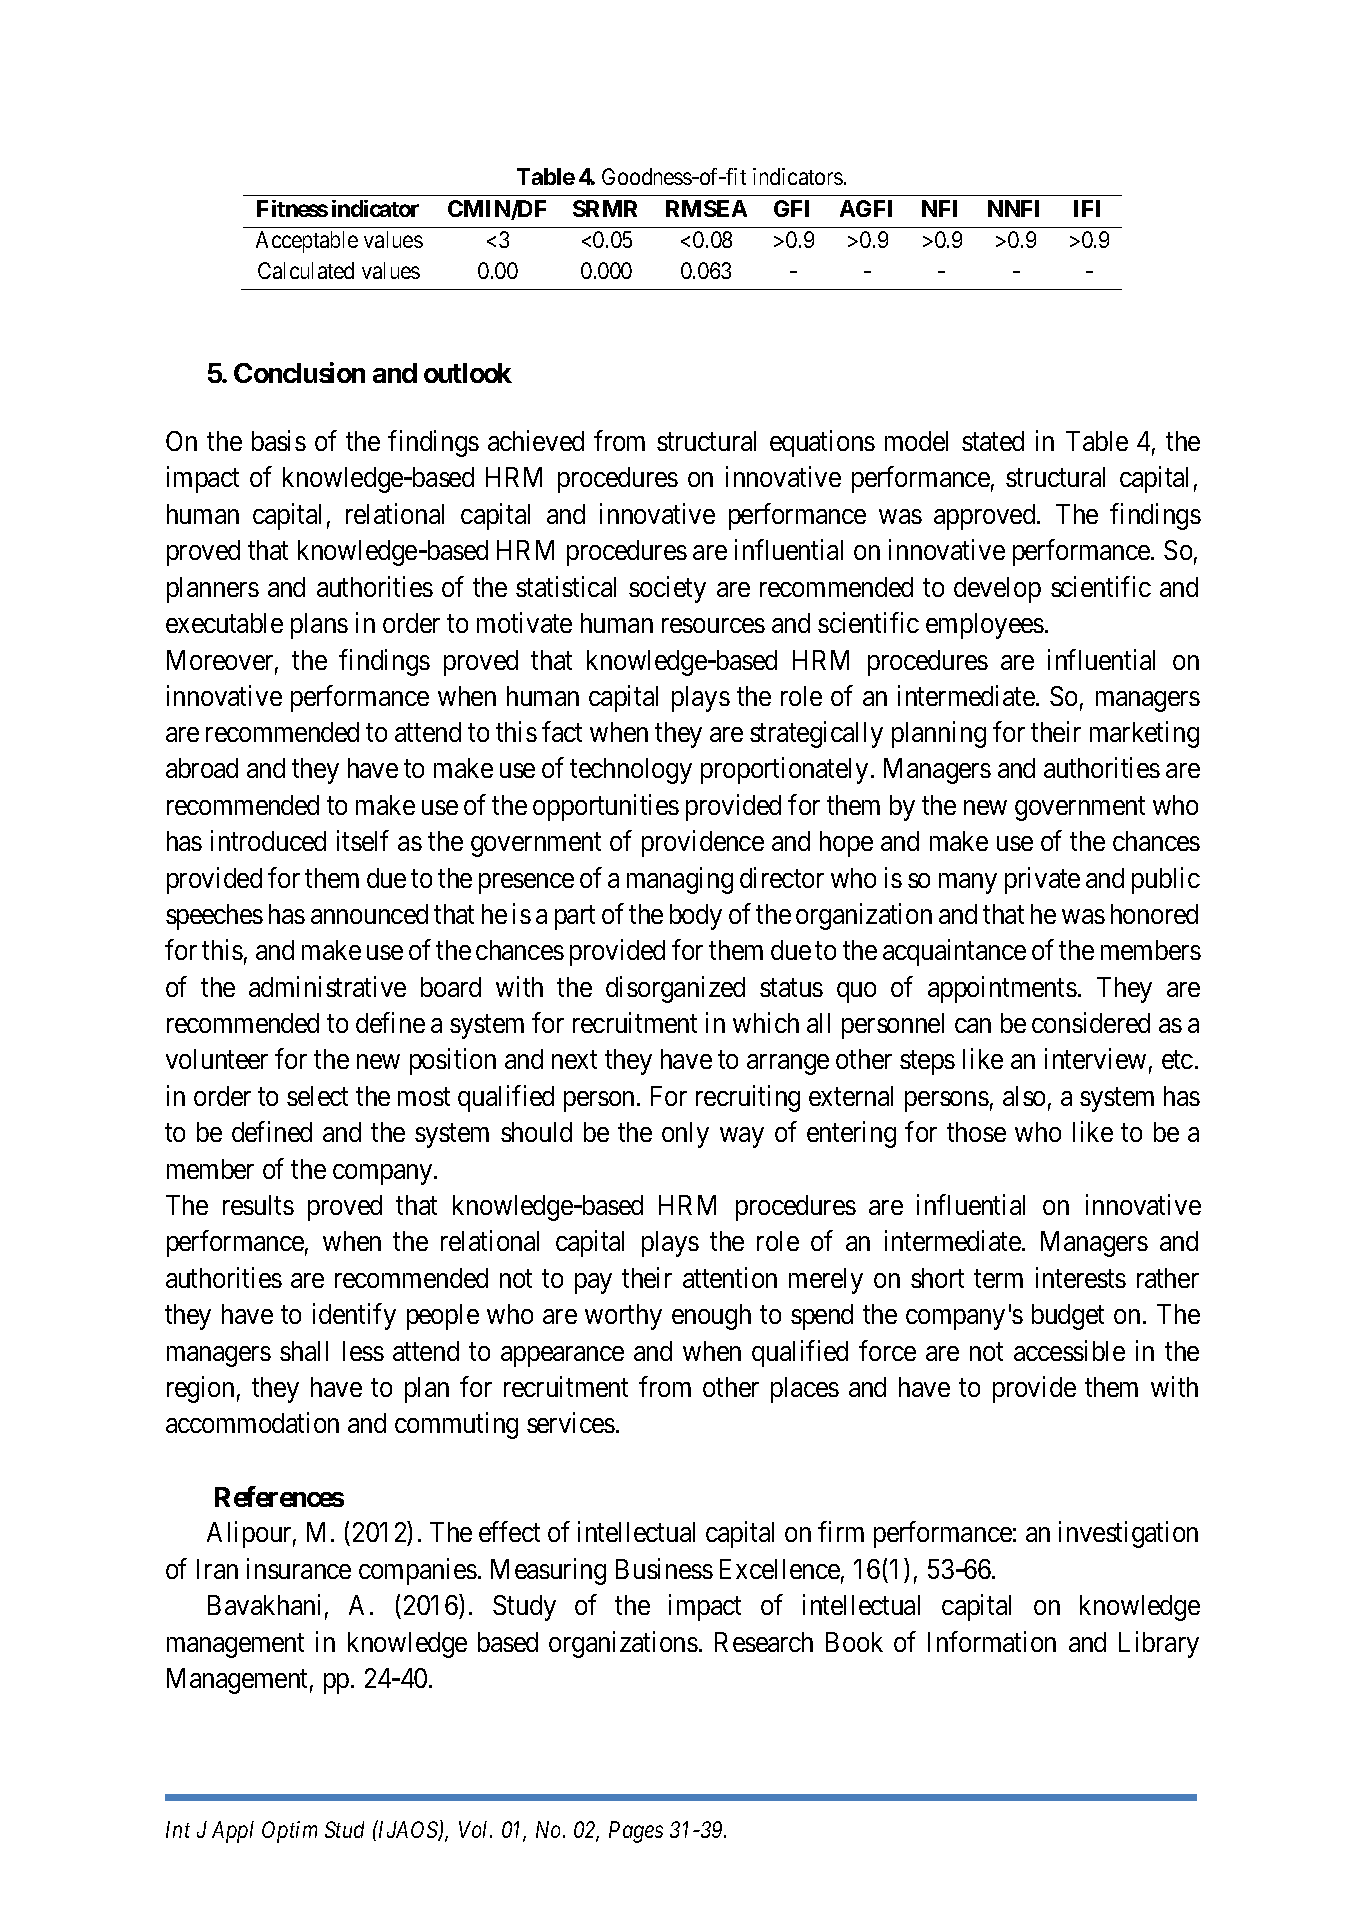  I want to click on technology, so click(631, 771).
